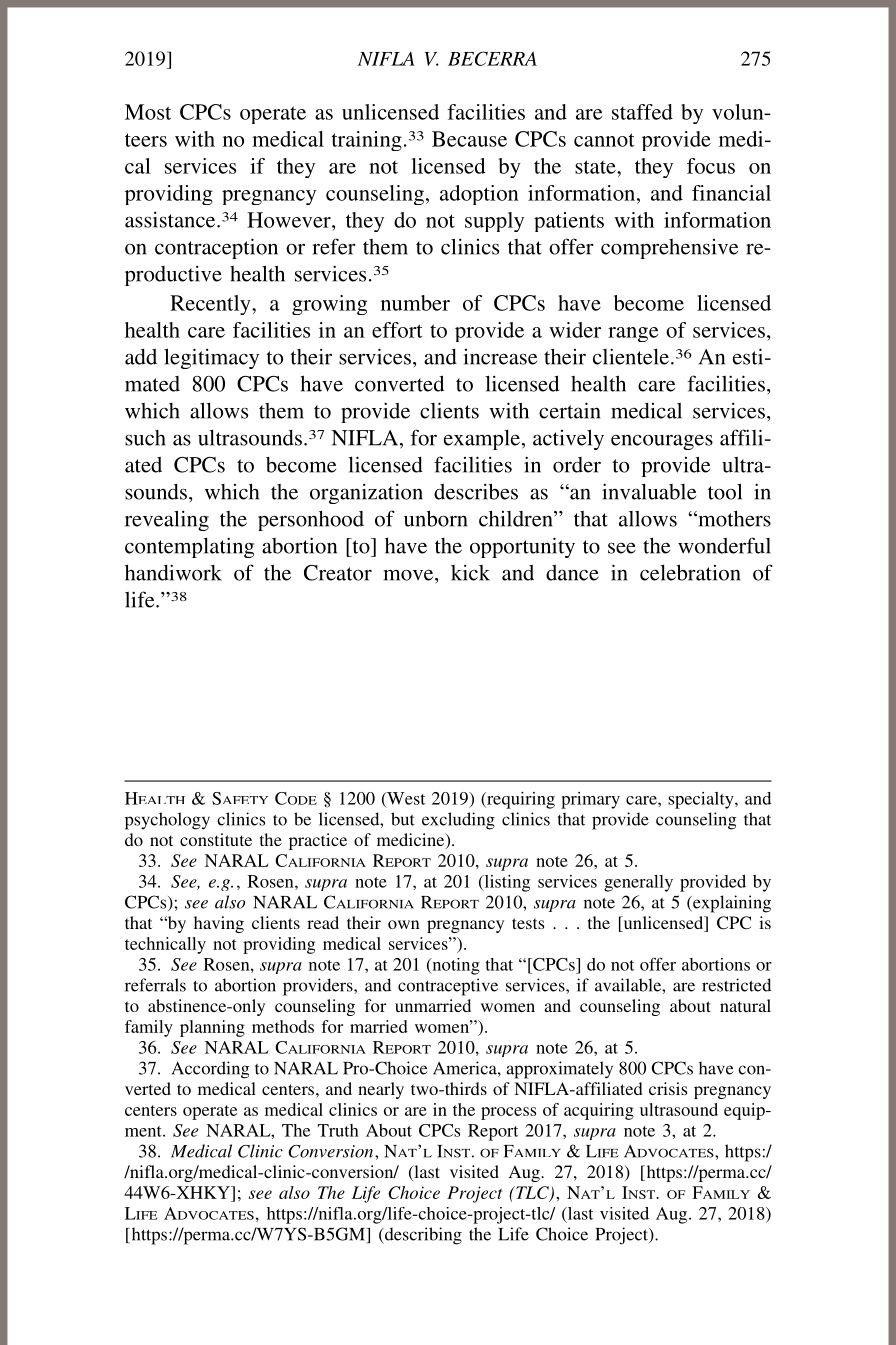 The image size is (896, 1345). Describe the element at coordinates (381, 1090) in the page. I see `nearly` at that location.
